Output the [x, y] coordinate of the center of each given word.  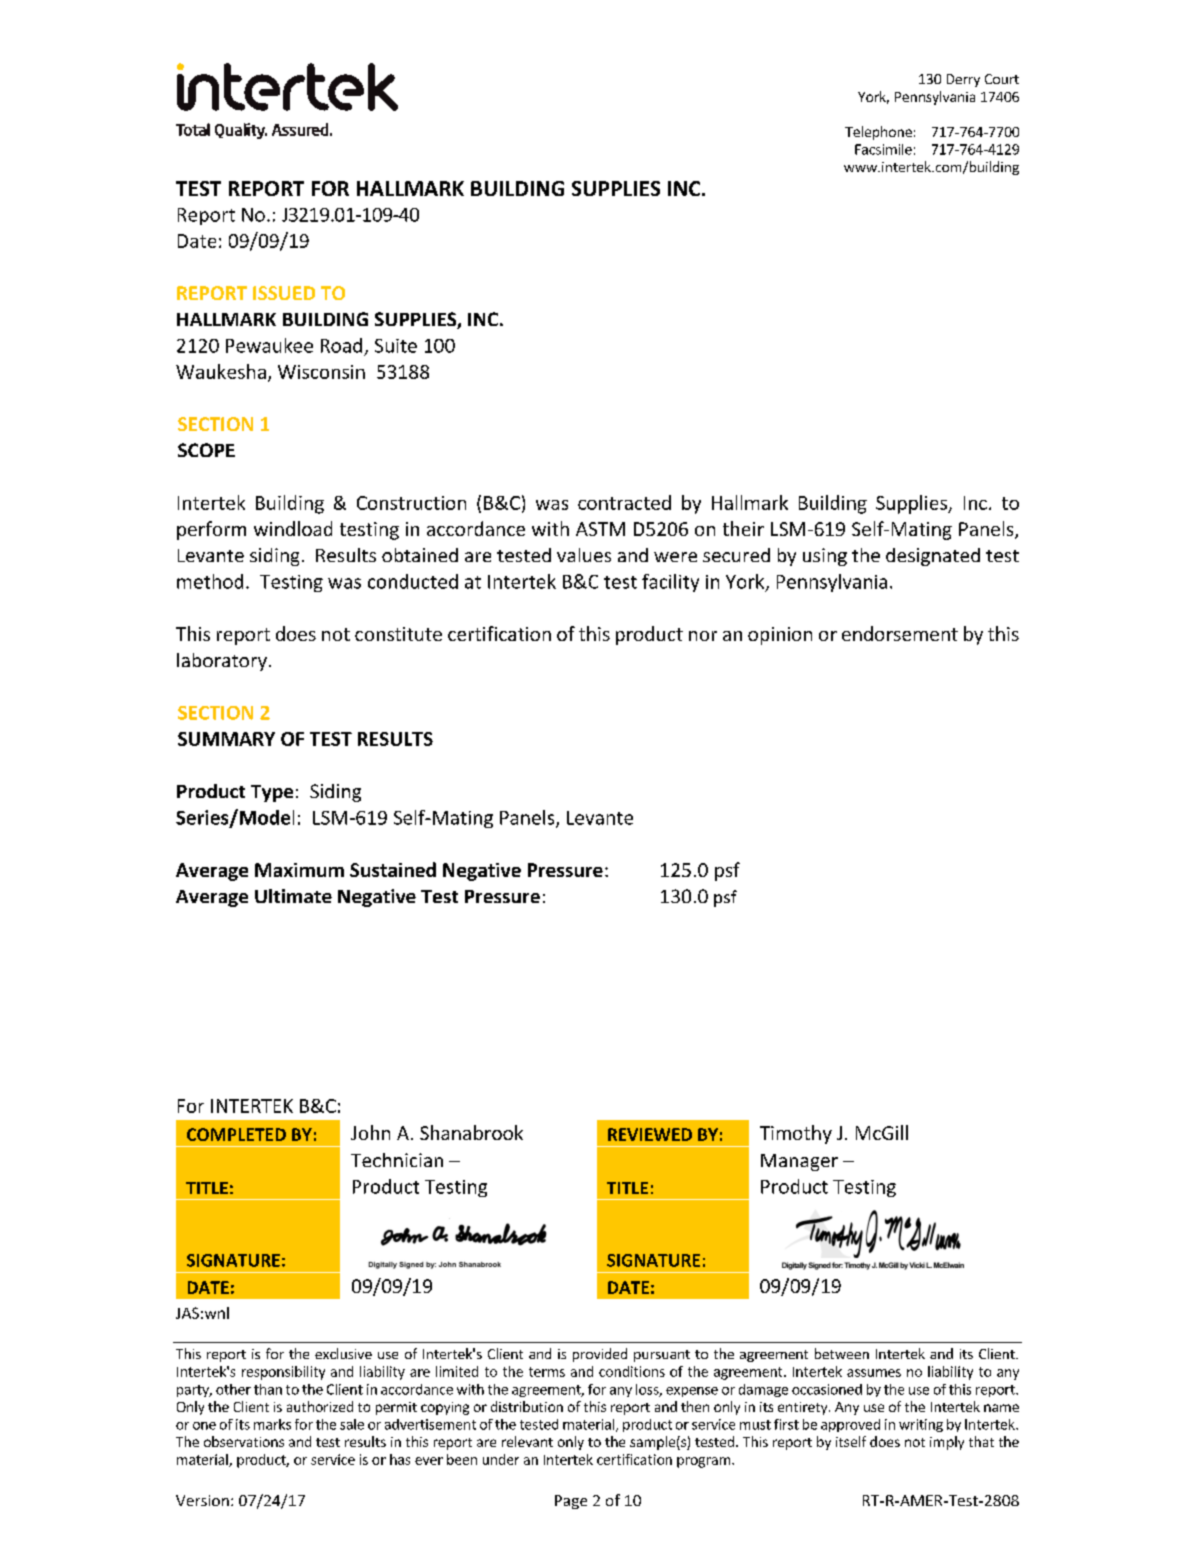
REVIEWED [650, 1134]
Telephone [878, 133]
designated [933, 557]
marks [272, 1424]
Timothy [796, 1134]
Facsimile [883, 149]
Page [571, 1502]
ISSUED [284, 293]
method [210, 581]
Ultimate [293, 896]
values [584, 555]
